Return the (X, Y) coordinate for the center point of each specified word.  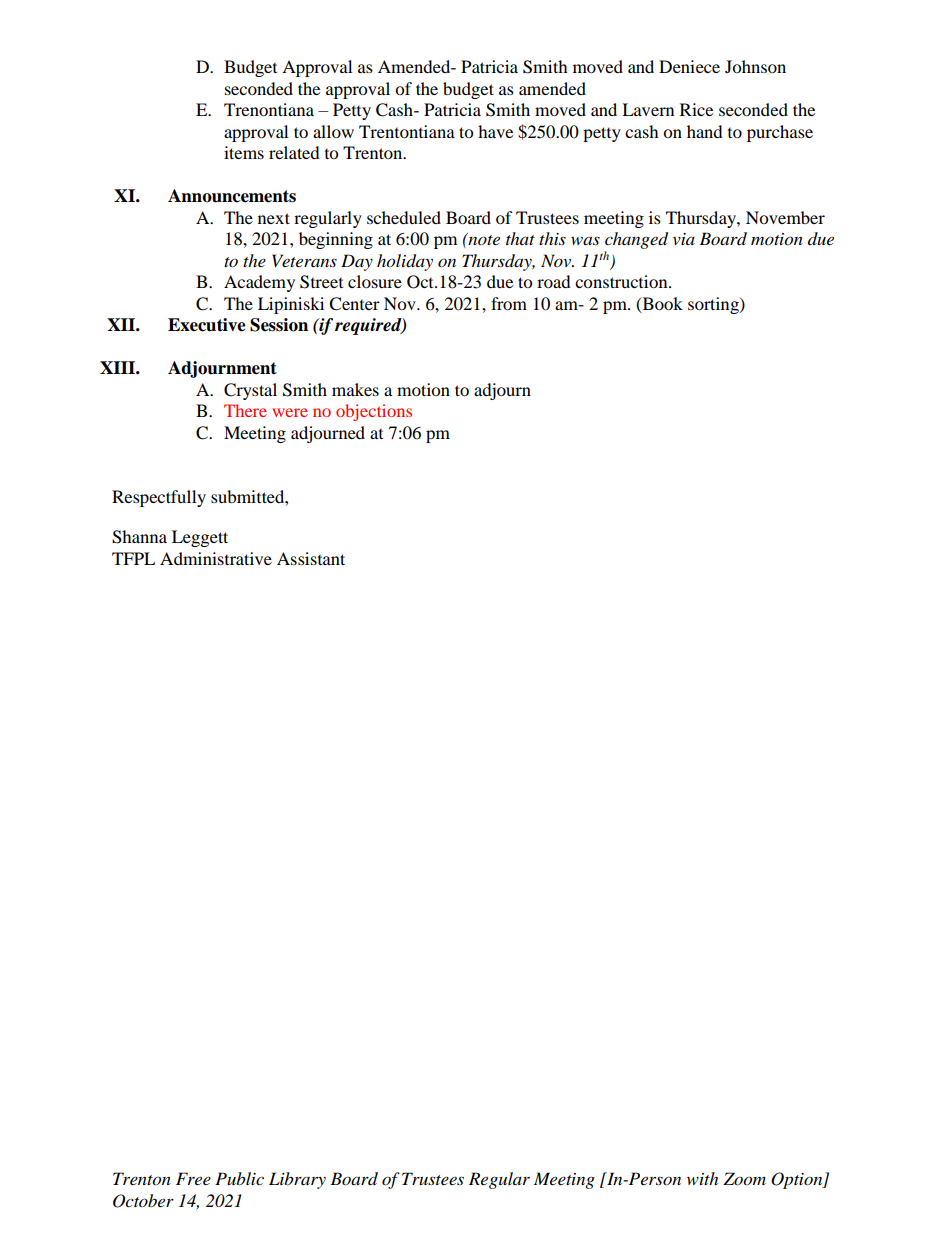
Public (239, 1178)
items (244, 152)
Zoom (744, 1179)
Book (661, 304)
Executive (207, 325)
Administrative (216, 558)
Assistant (311, 558)
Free (193, 1178)
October (143, 1201)
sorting (714, 305)
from (509, 303)
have (495, 131)
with (702, 1178)
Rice (696, 109)
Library (297, 1180)
